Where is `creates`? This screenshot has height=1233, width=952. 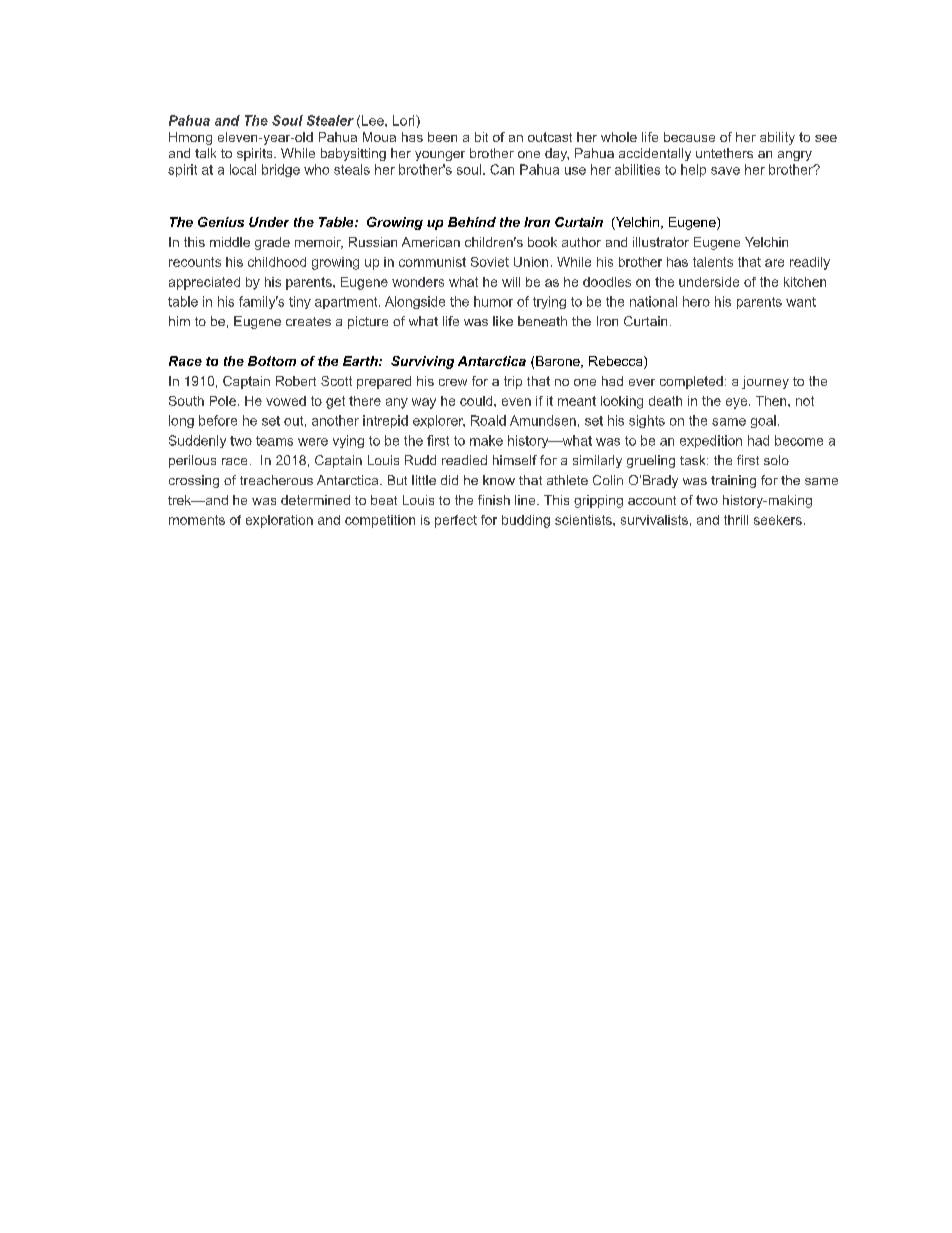 creates is located at coordinates (308, 321).
